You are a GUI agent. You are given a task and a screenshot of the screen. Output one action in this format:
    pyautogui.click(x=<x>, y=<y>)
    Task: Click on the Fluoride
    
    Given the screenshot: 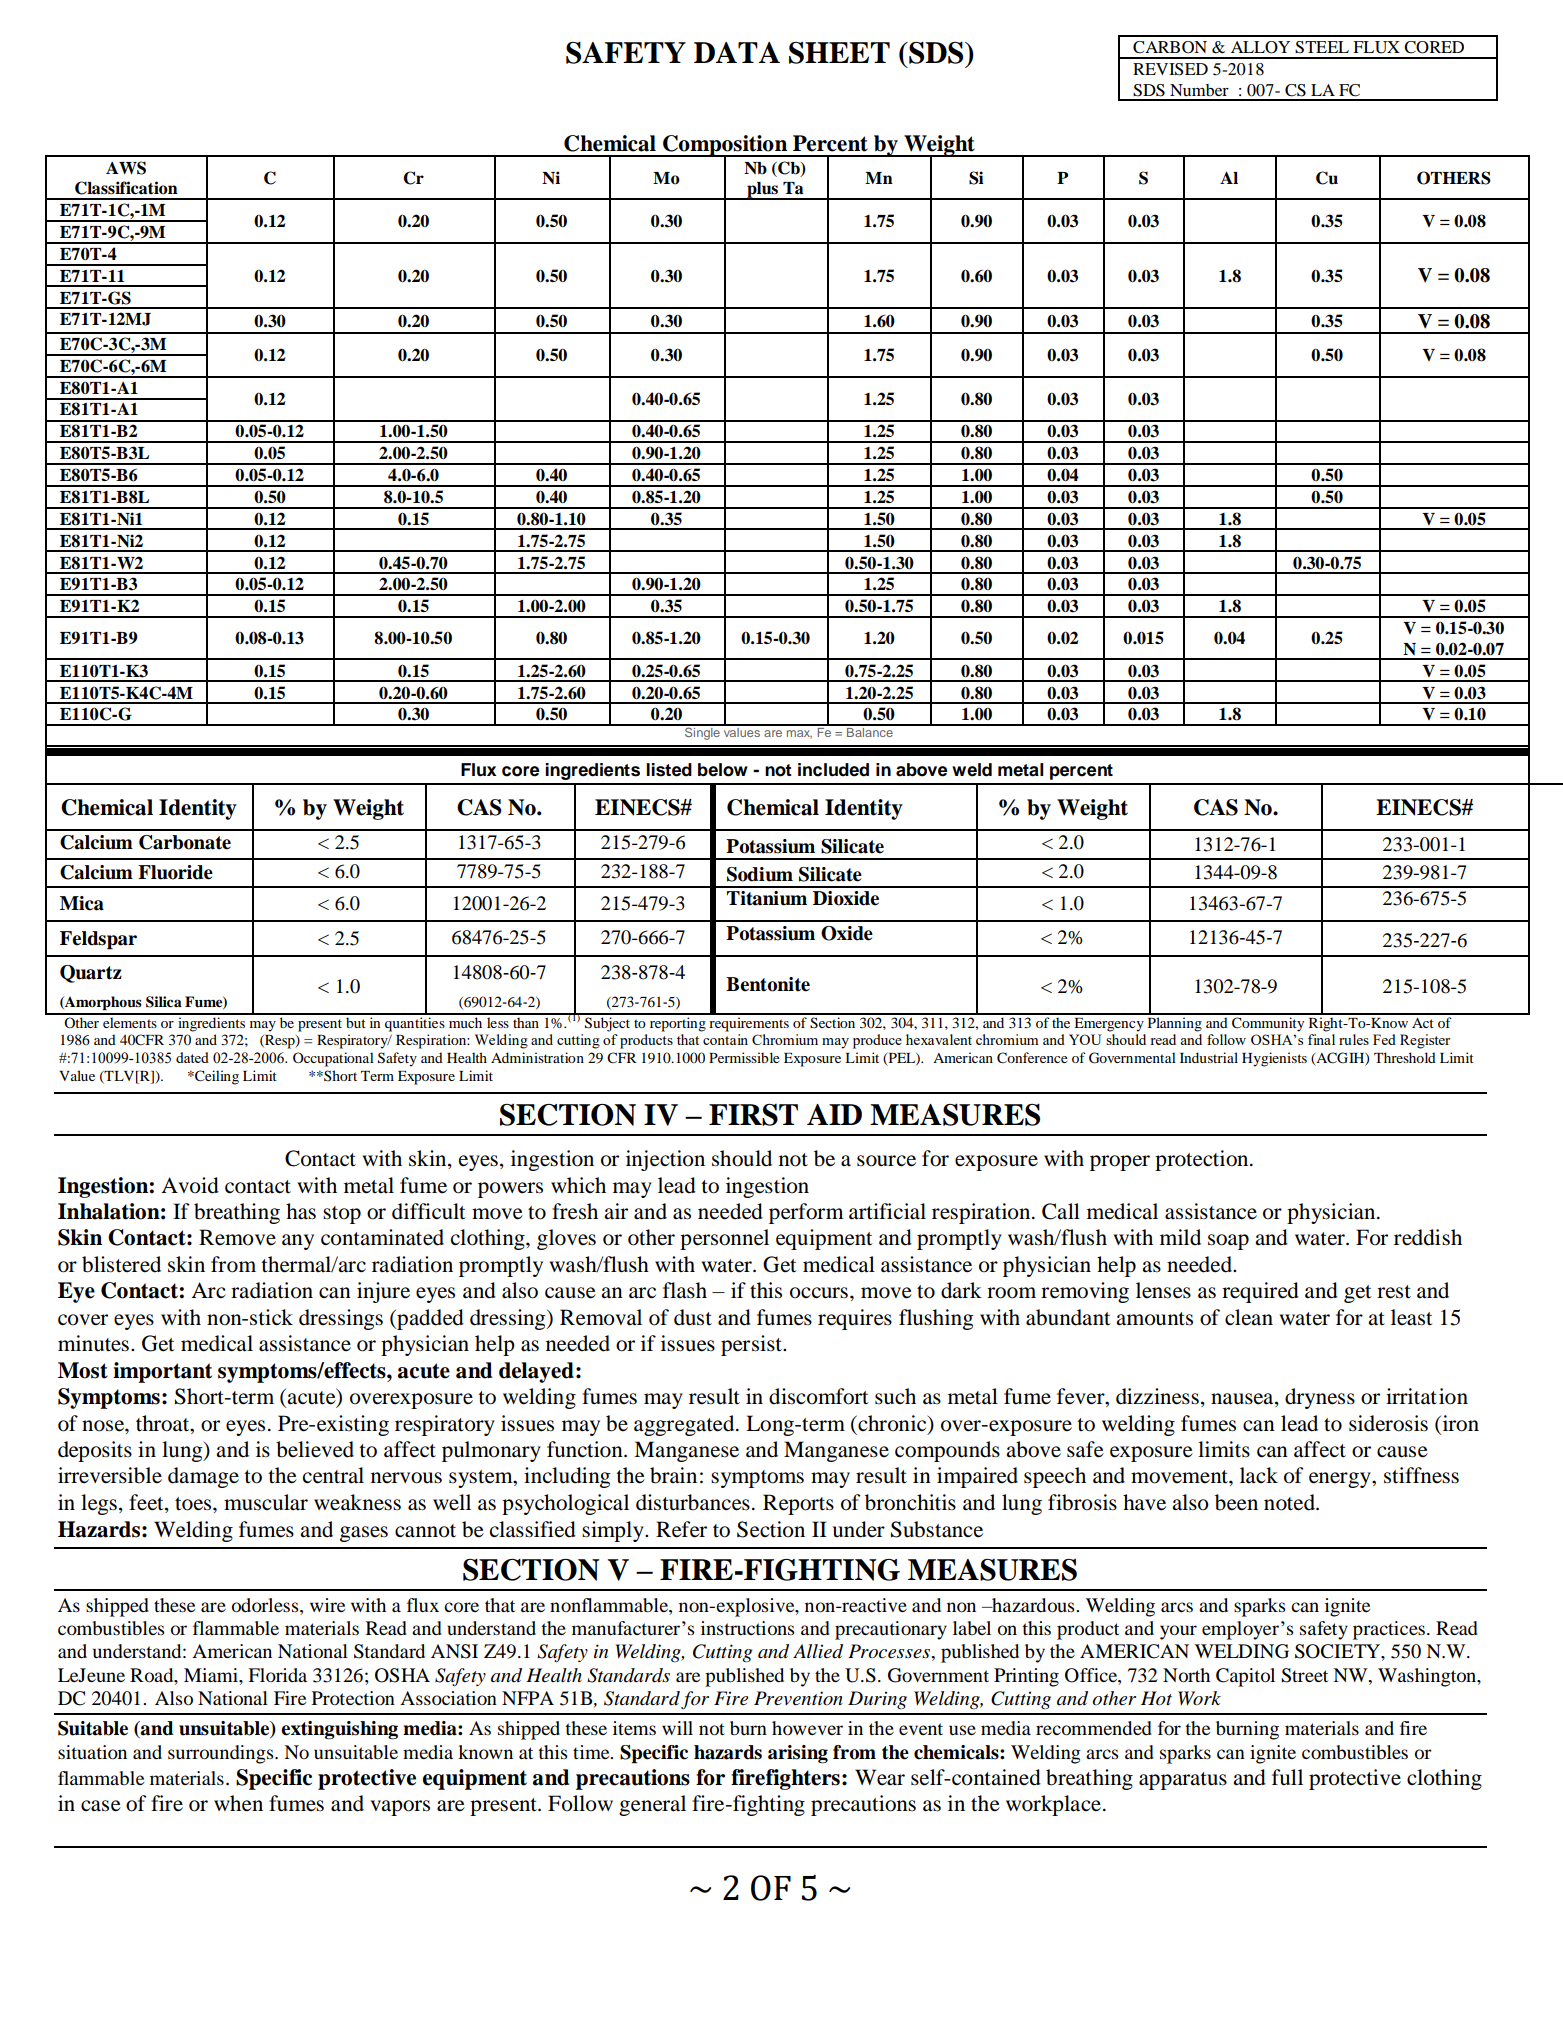 What is the action you would take?
    pyautogui.click(x=175, y=872)
